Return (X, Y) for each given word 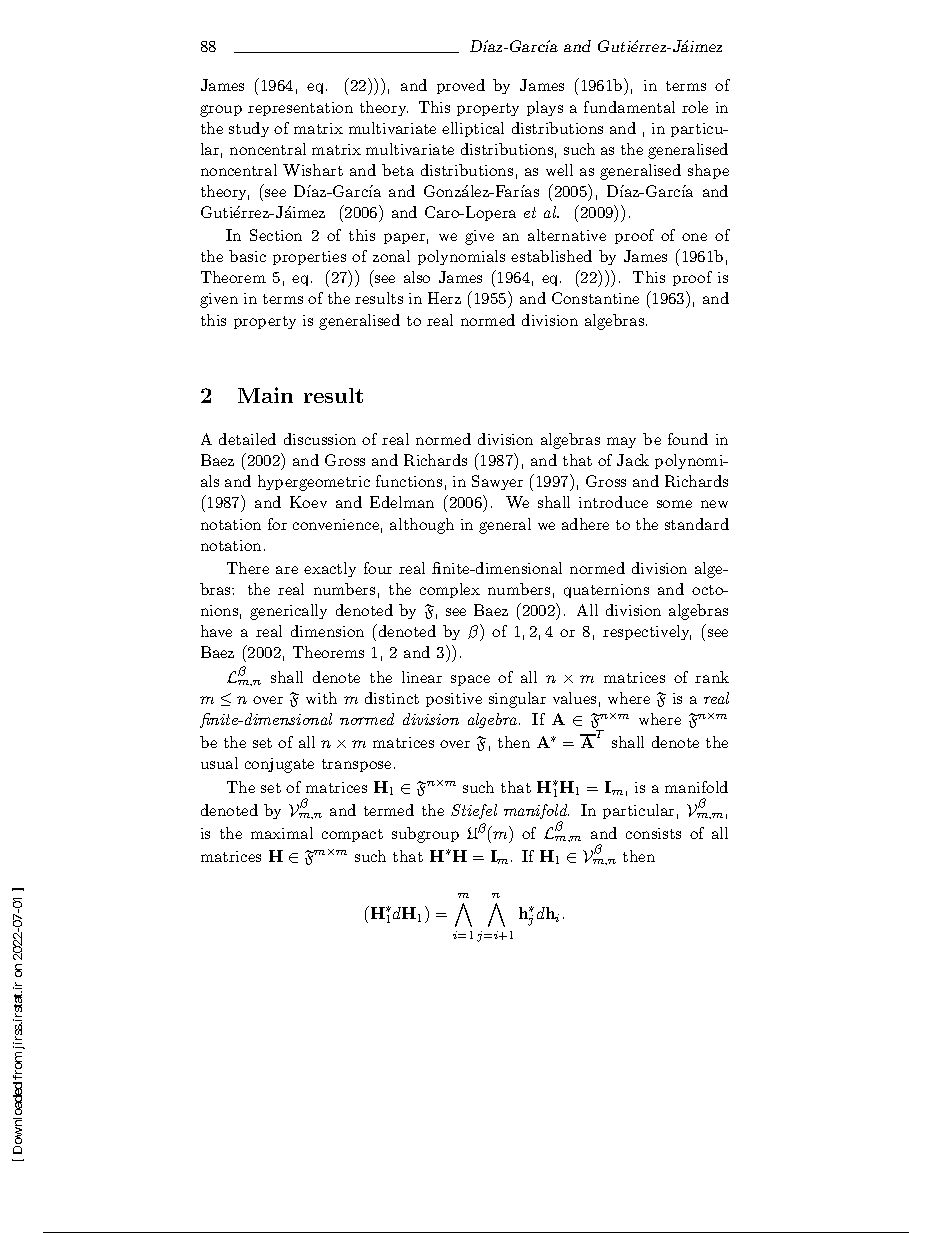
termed (389, 810)
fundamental (629, 107)
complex (450, 590)
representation (300, 109)
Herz (444, 298)
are (287, 570)
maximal (282, 833)
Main (265, 395)
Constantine (595, 298)
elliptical (473, 129)
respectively (647, 632)
